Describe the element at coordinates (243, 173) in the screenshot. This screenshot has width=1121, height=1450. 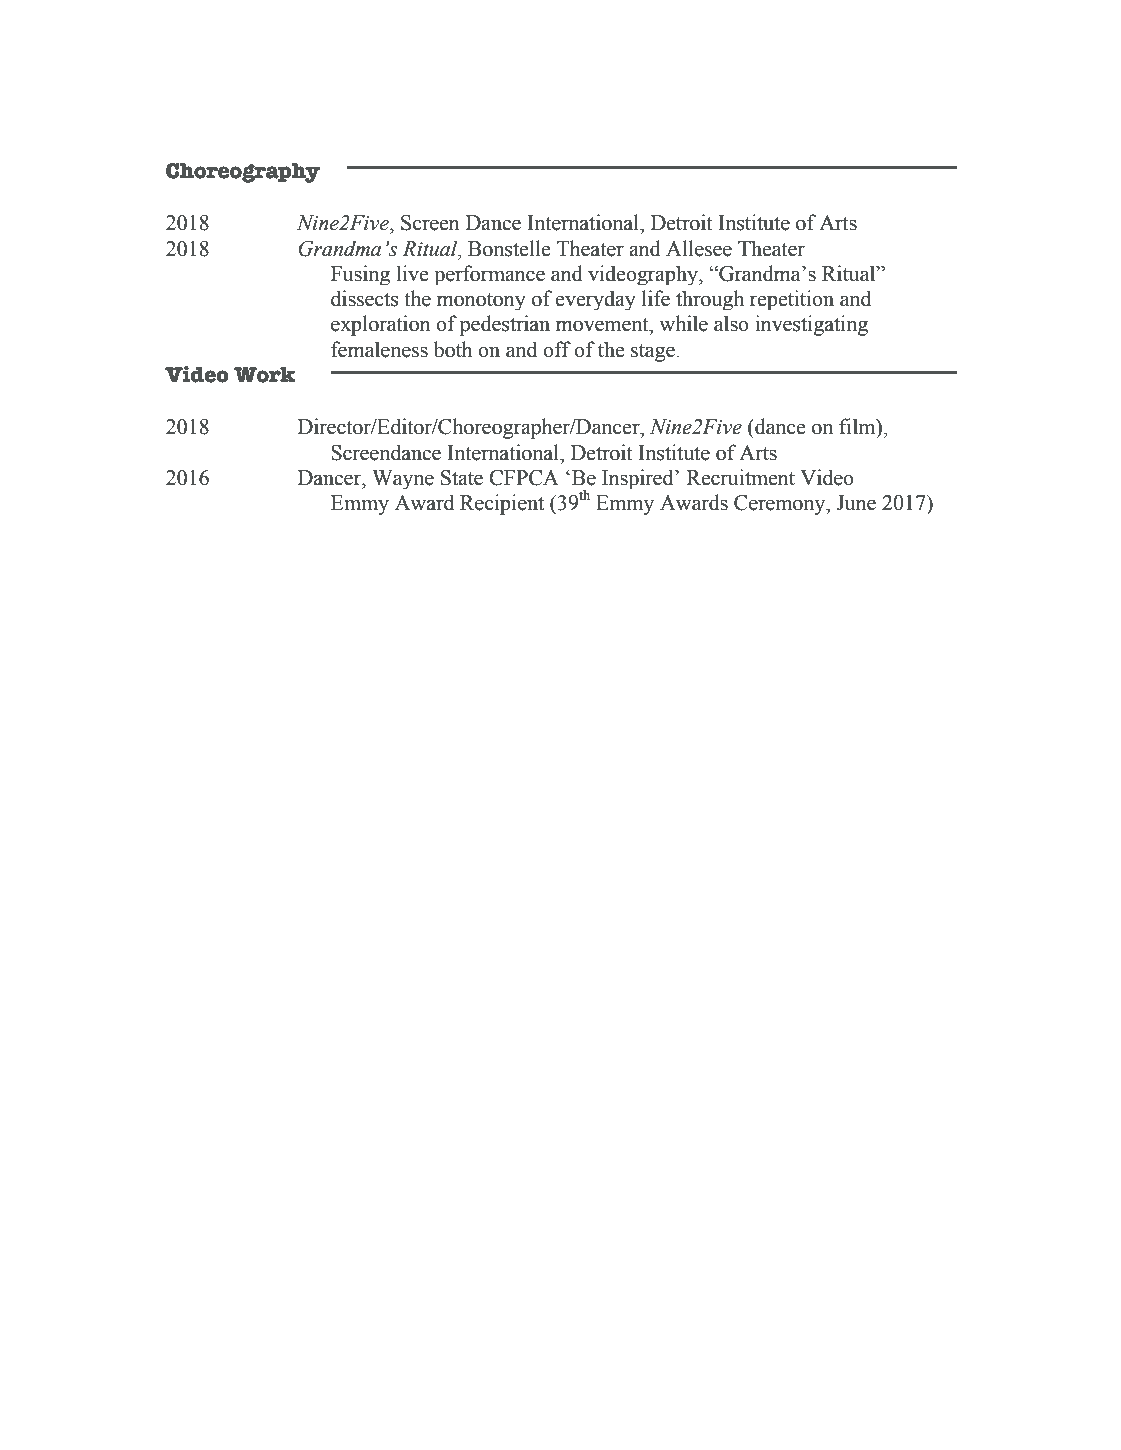
I see `Choreography` at that location.
